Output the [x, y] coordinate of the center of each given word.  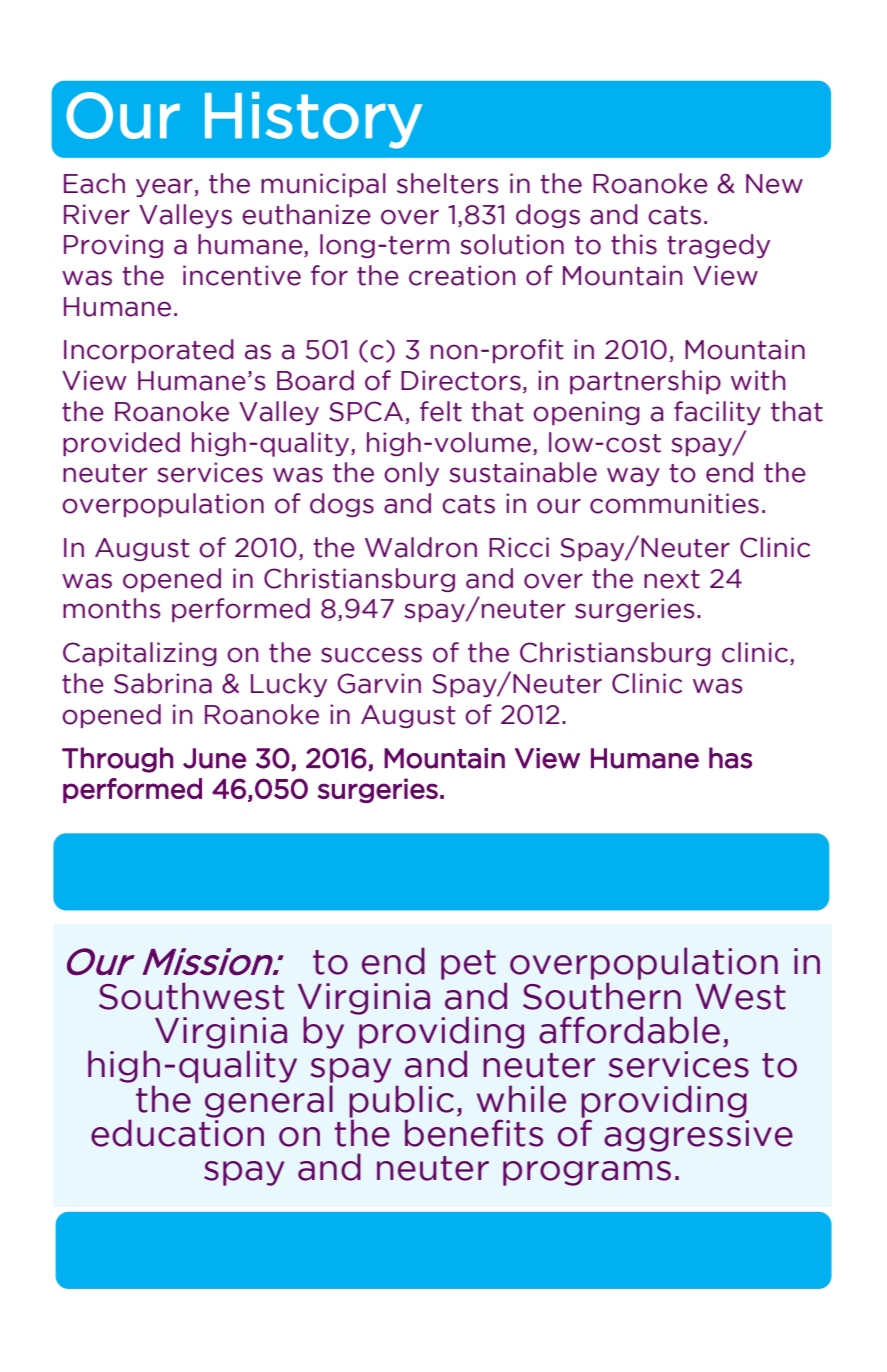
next [672, 579]
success [371, 655]
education [177, 1132]
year [165, 187]
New [774, 184]
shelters [447, 183]
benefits [474, 1133]
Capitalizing [140, 654]
